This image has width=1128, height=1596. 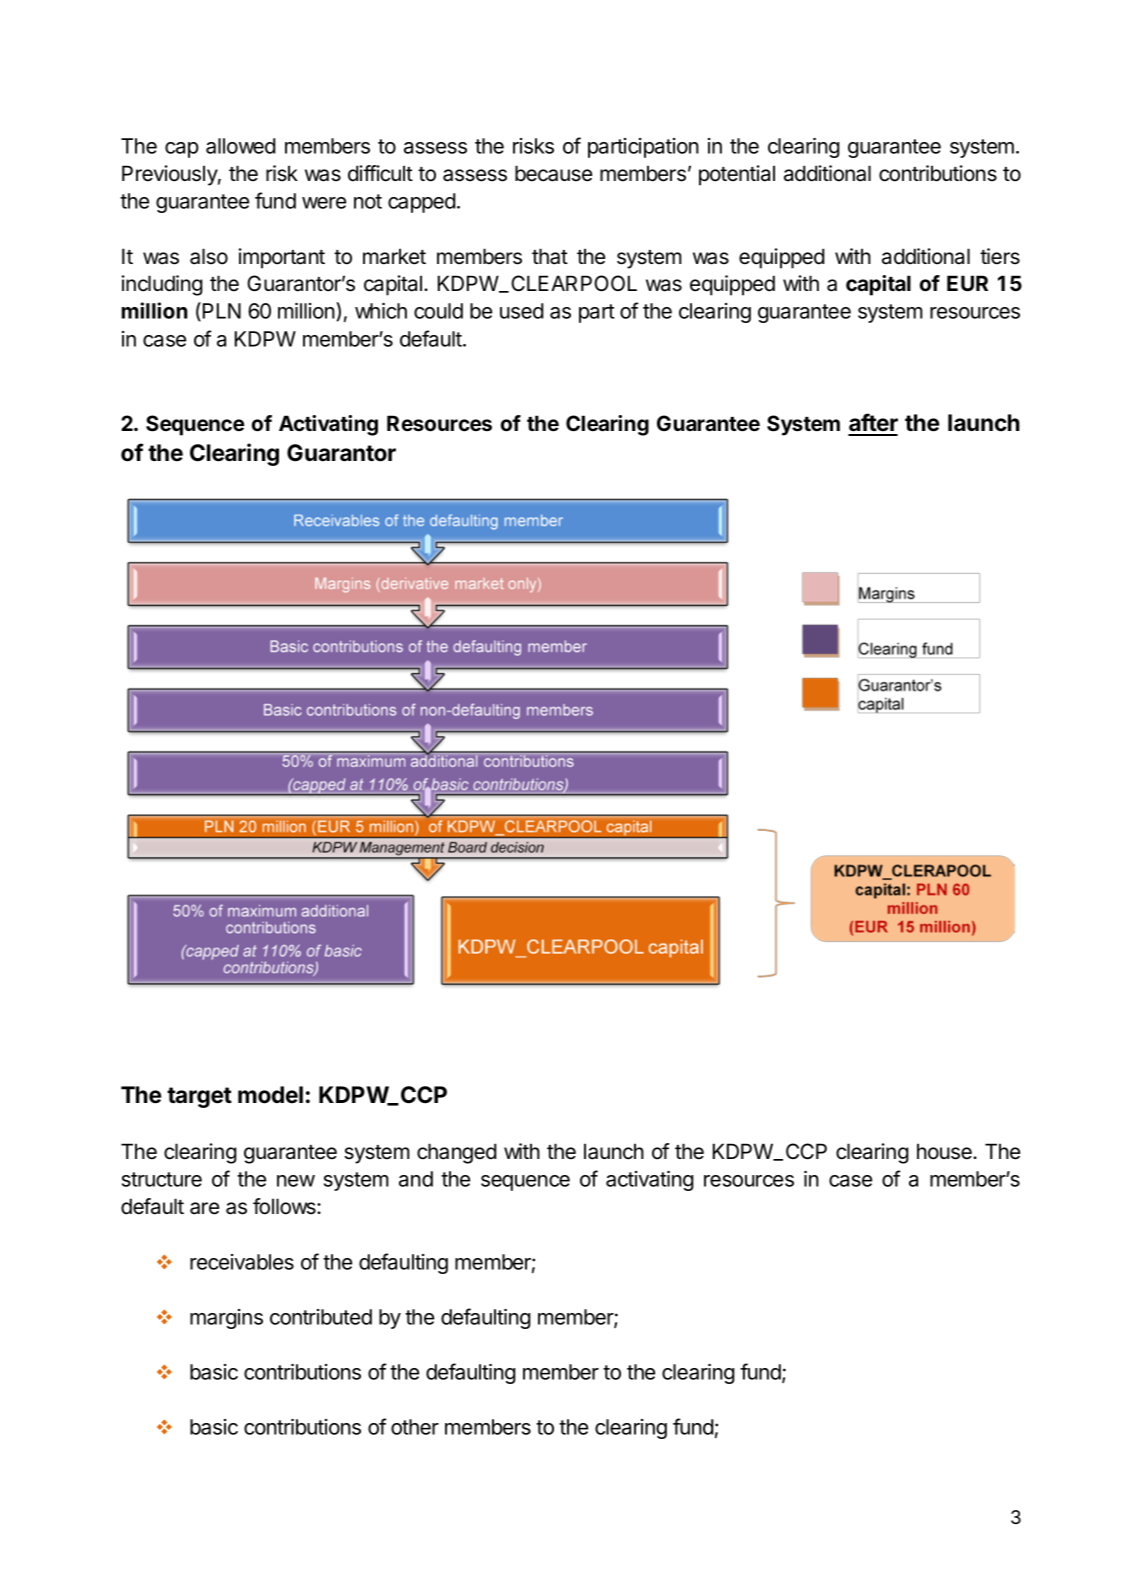 What do you see at coordinates (967, 283) in the image?
I see `EUR` at bounding box center [967, 283].
